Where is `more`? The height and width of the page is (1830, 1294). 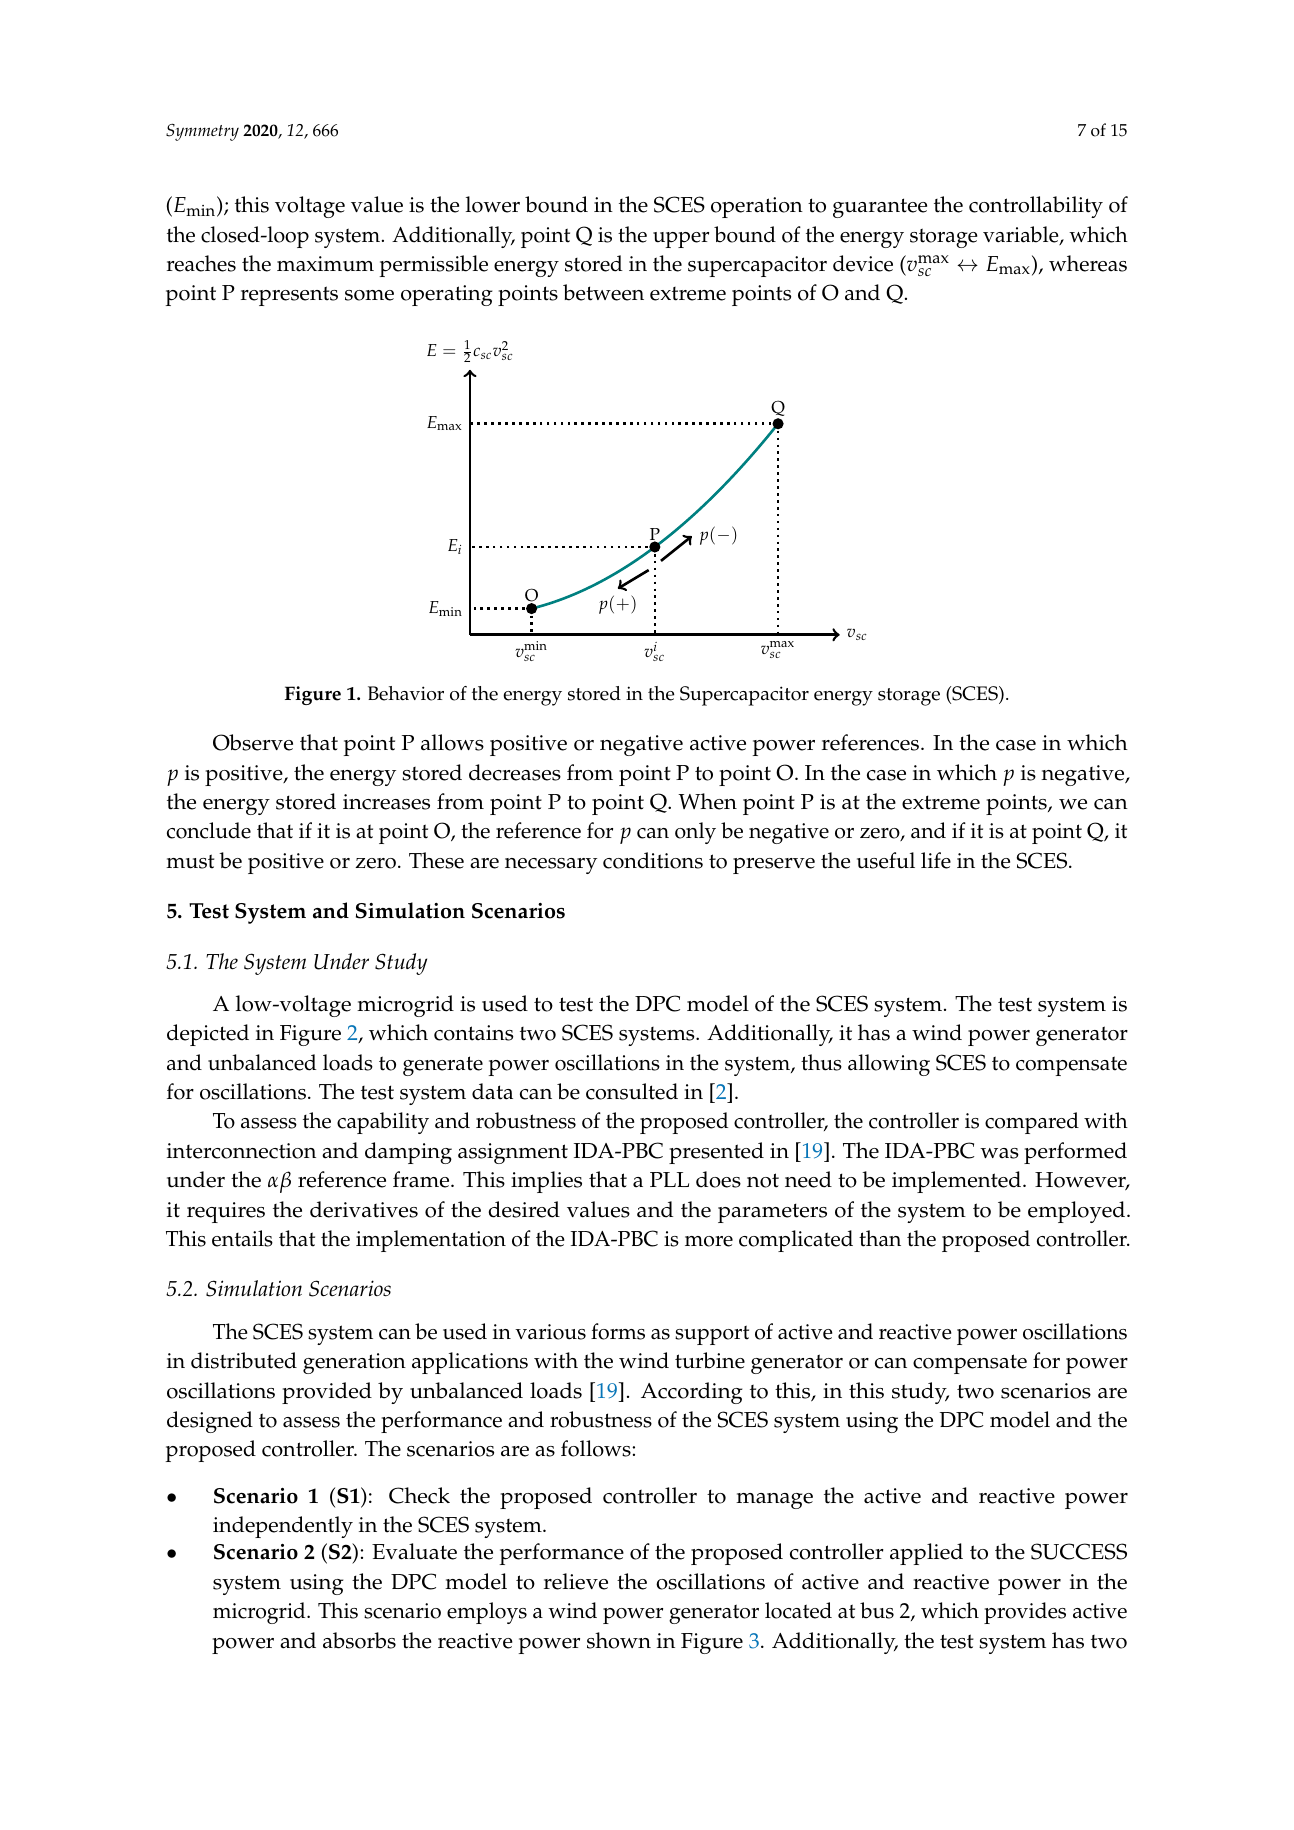 more is located at coordinates (709, 1241).
